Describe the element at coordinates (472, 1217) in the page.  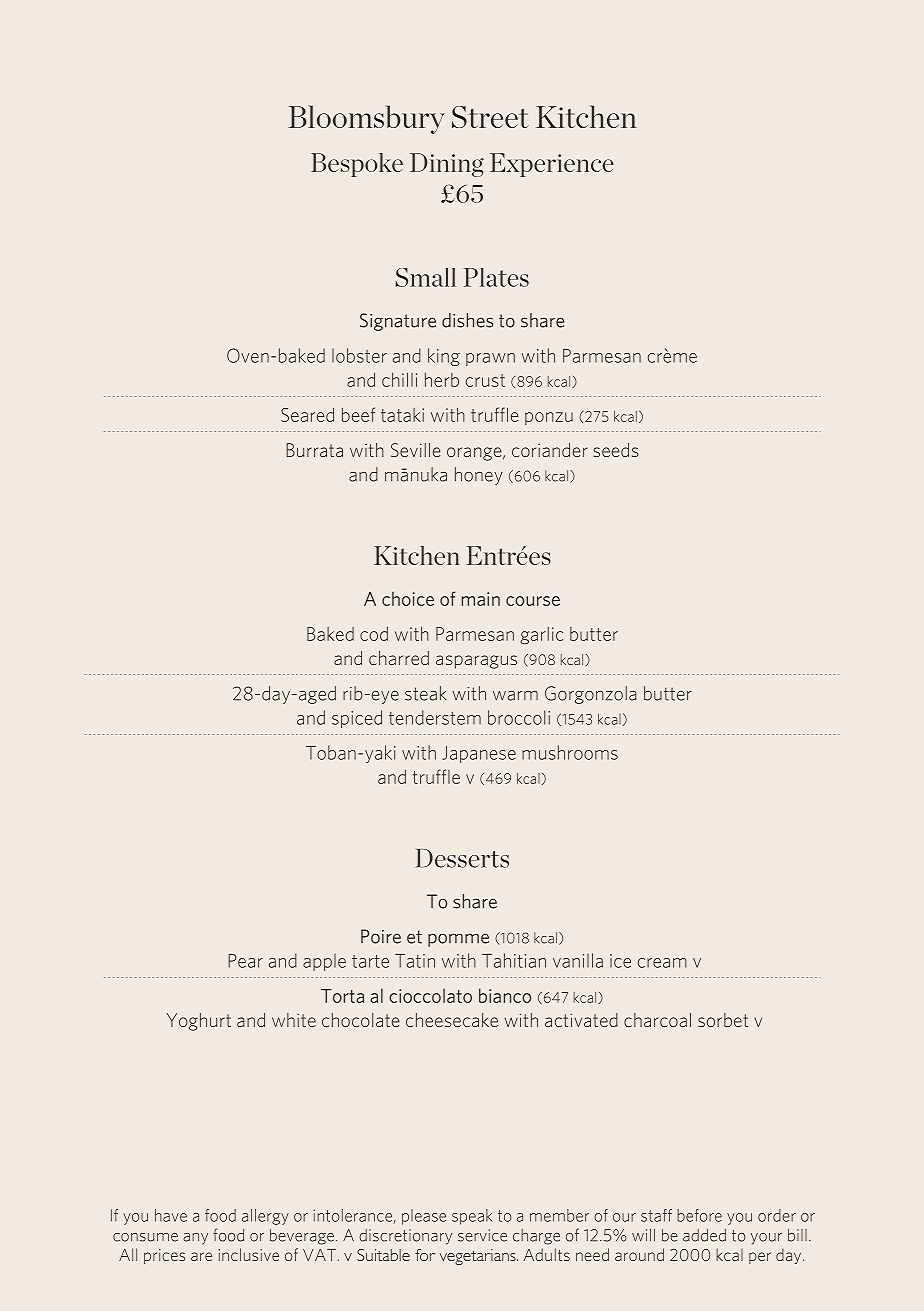
I see `speak` at that location.
